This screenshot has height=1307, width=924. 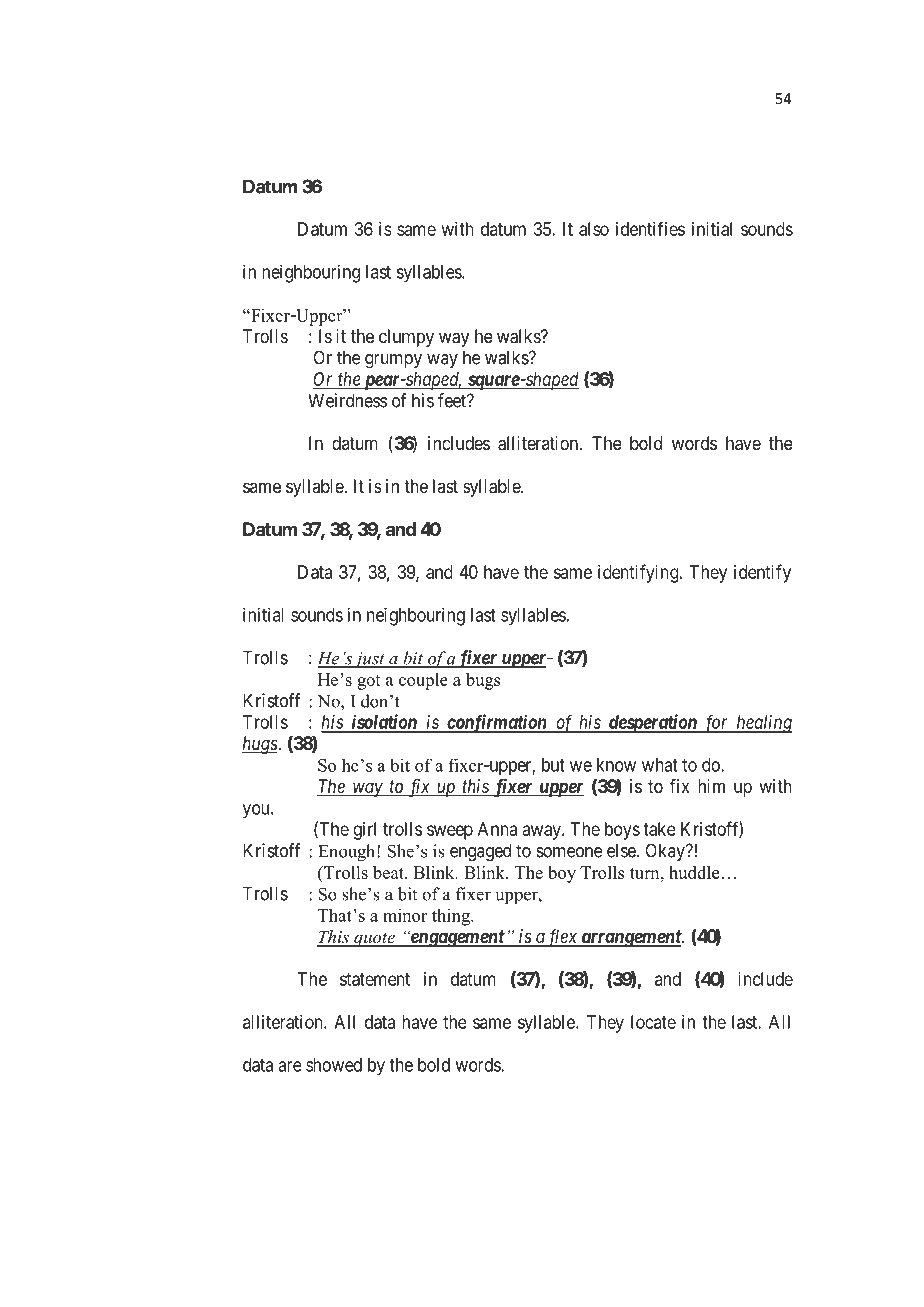 I want to click on identifies, so click(x=650, y=228).
